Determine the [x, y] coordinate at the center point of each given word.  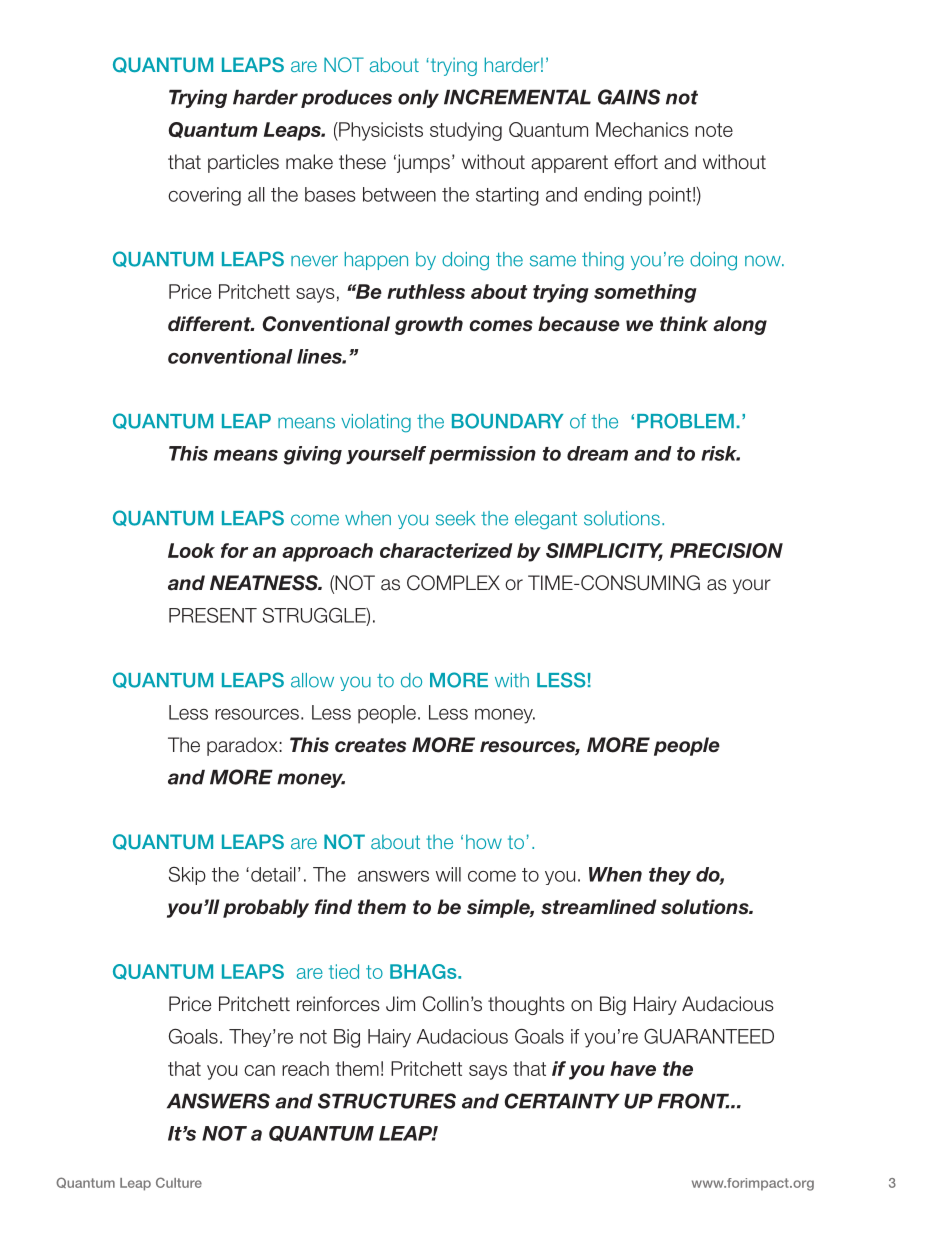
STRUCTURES [387, 1101]
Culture [179, 1182]
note [714, 130]
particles [243, 163]
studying [466, 131]
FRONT [693, 1101]
